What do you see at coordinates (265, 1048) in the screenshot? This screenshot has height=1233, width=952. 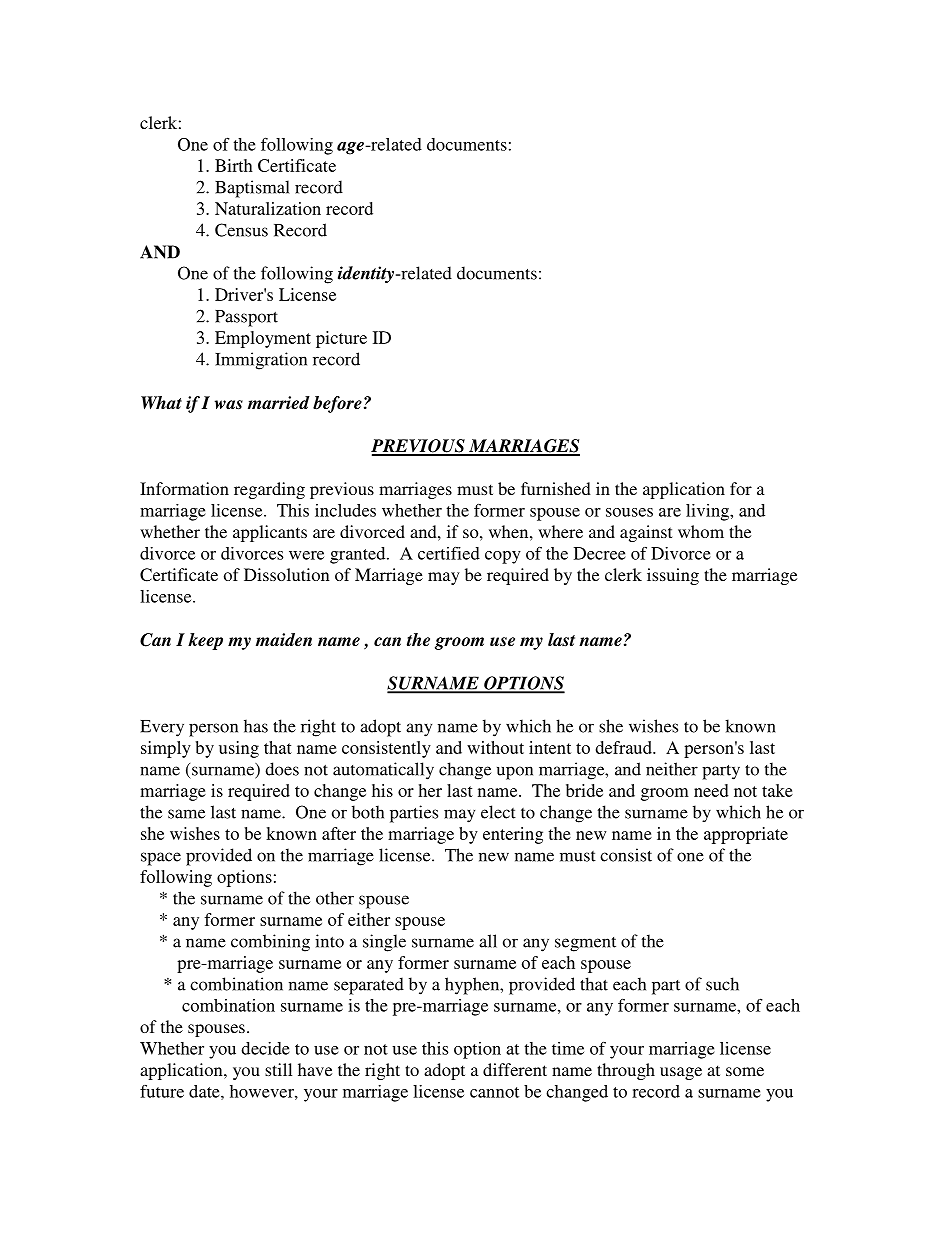 I see `decide` at bounding box center [265, 1048].
